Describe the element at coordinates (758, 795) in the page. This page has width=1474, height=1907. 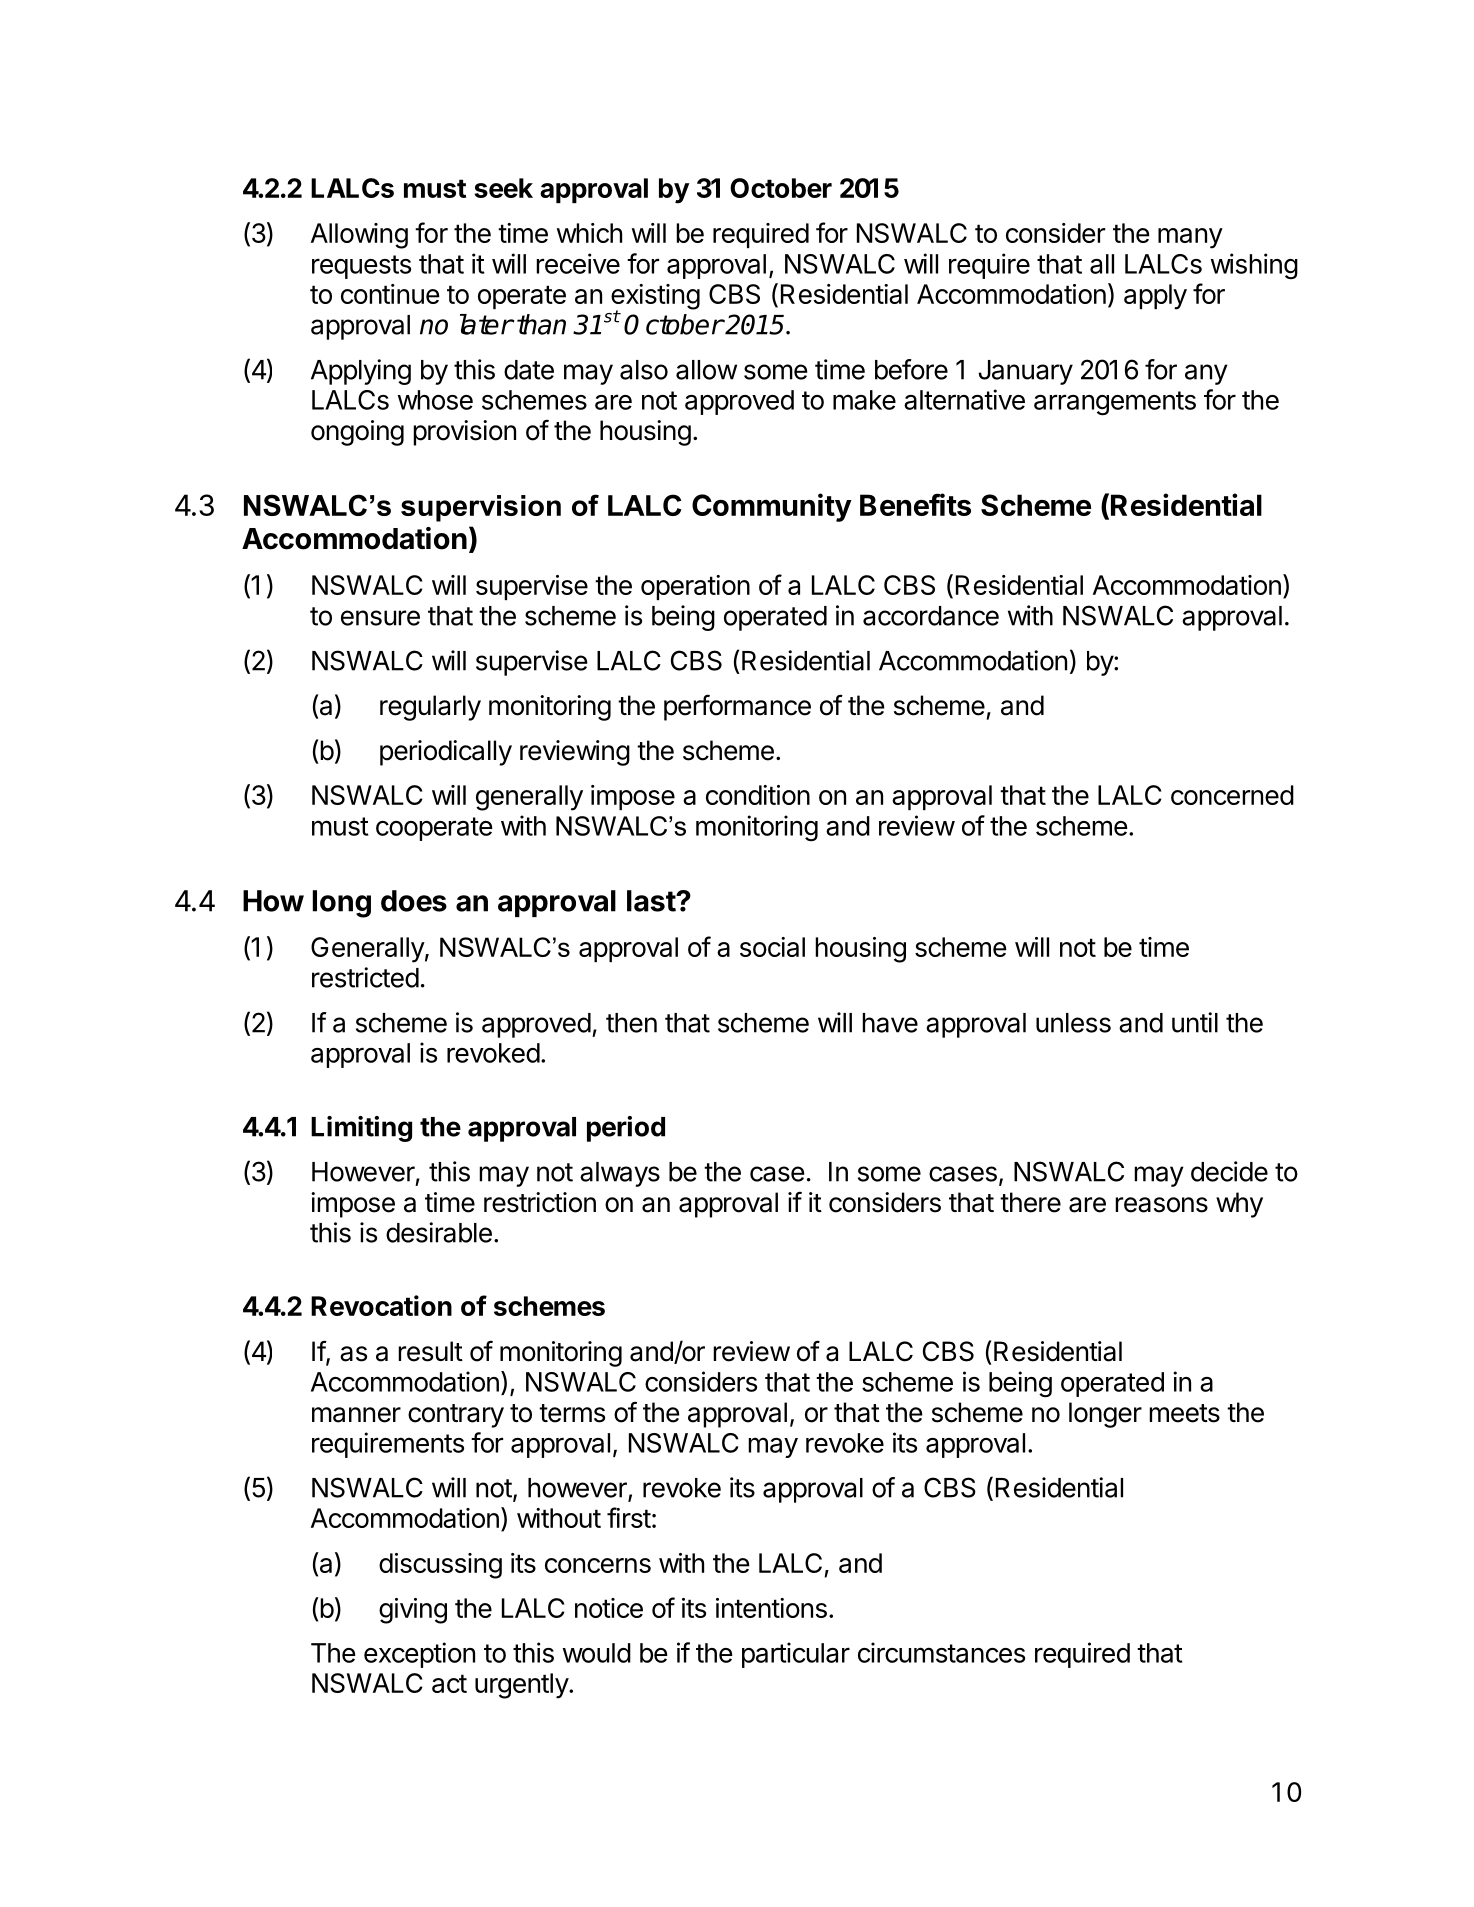
I see `condition` at that location.
